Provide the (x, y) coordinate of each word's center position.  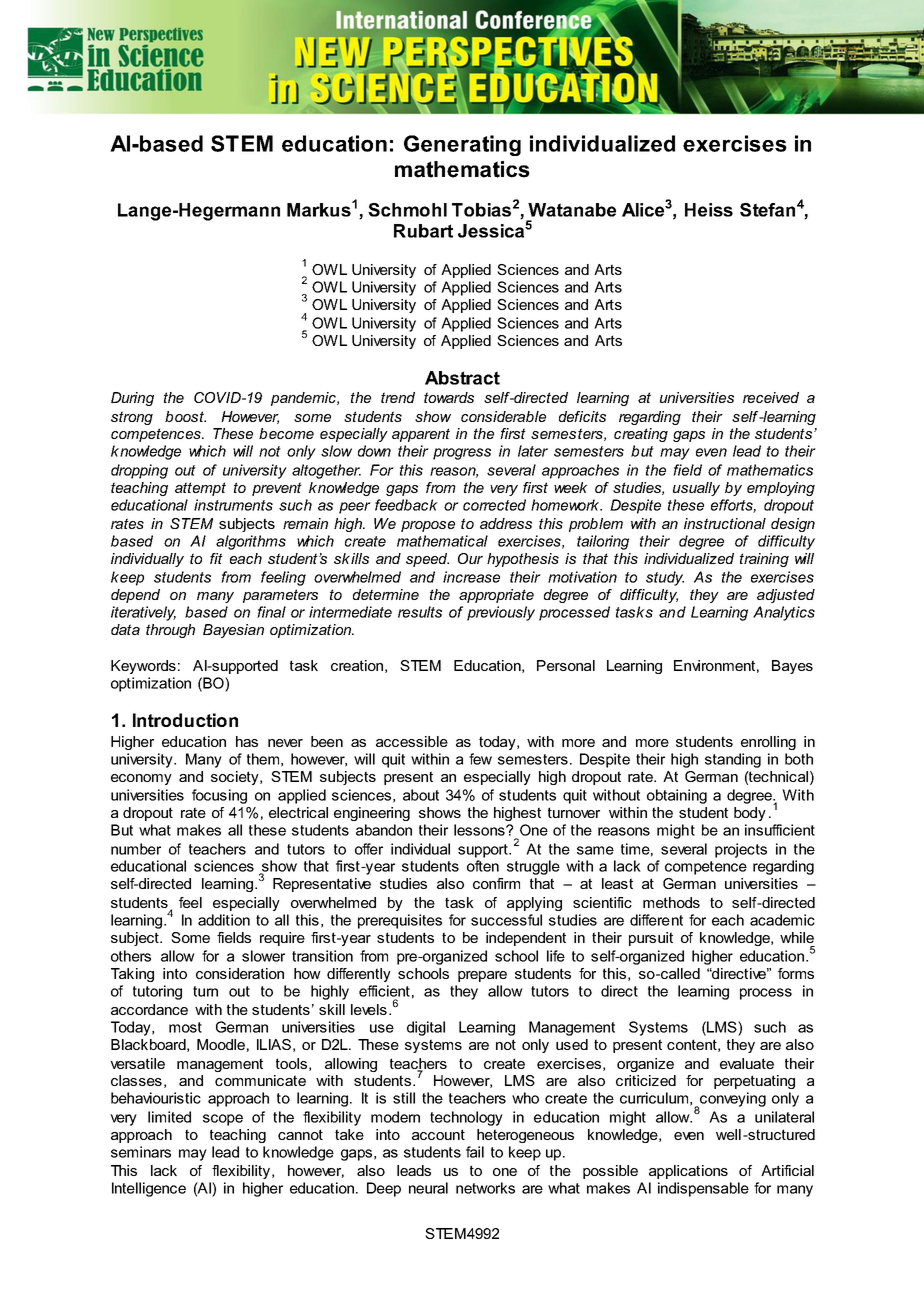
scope (223, 1120)
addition (224, 920)
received (771, 397)
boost (185, 416)
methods (671, 902)
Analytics (784, 613)
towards (449, 397)
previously (501, 613)
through (170, 631)
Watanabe (572, 210)
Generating (462, 145)
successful (506, 920)
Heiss (709, 210)
